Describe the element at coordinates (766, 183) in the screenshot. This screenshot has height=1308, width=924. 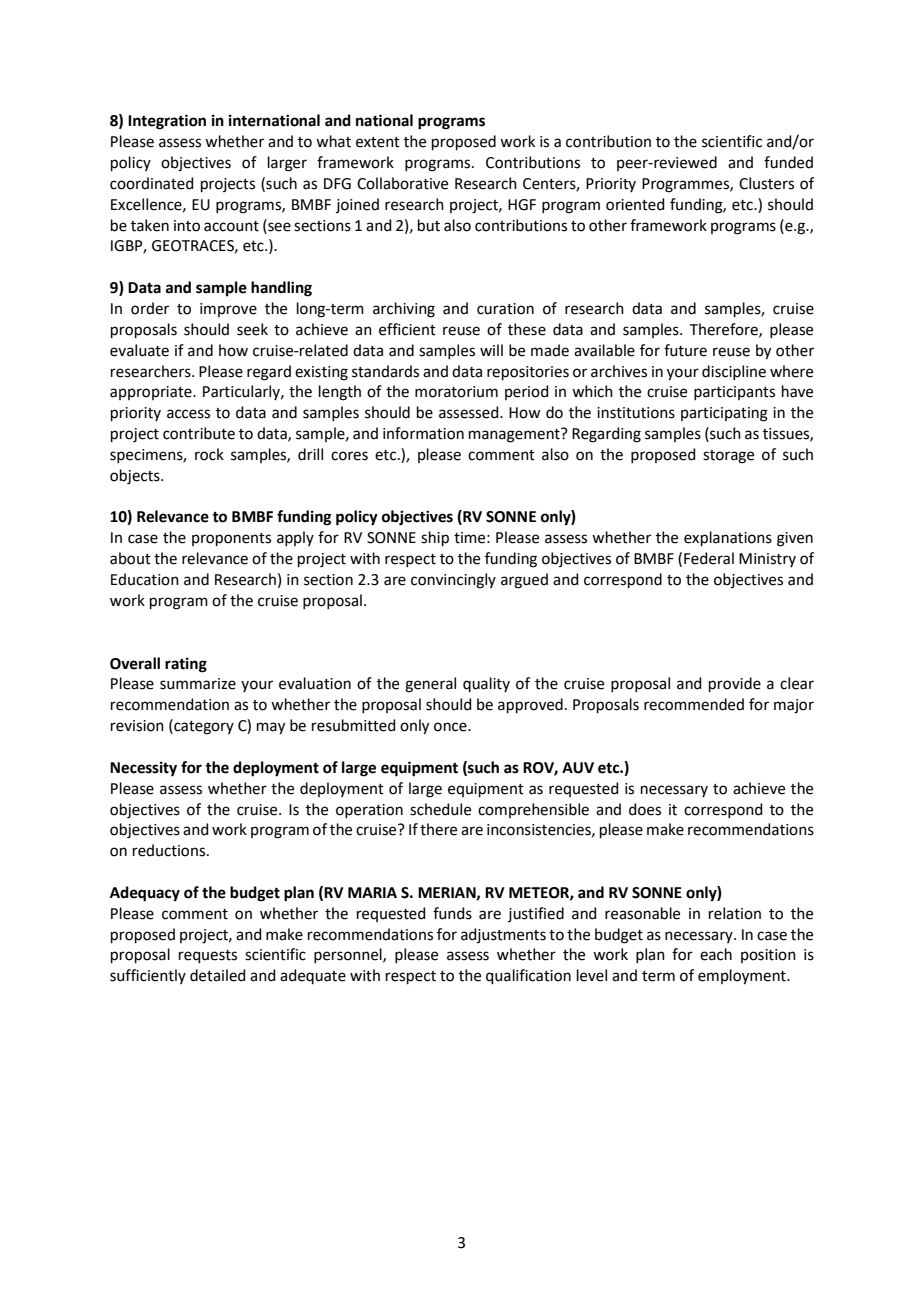
I see `Clusters` at that location.
